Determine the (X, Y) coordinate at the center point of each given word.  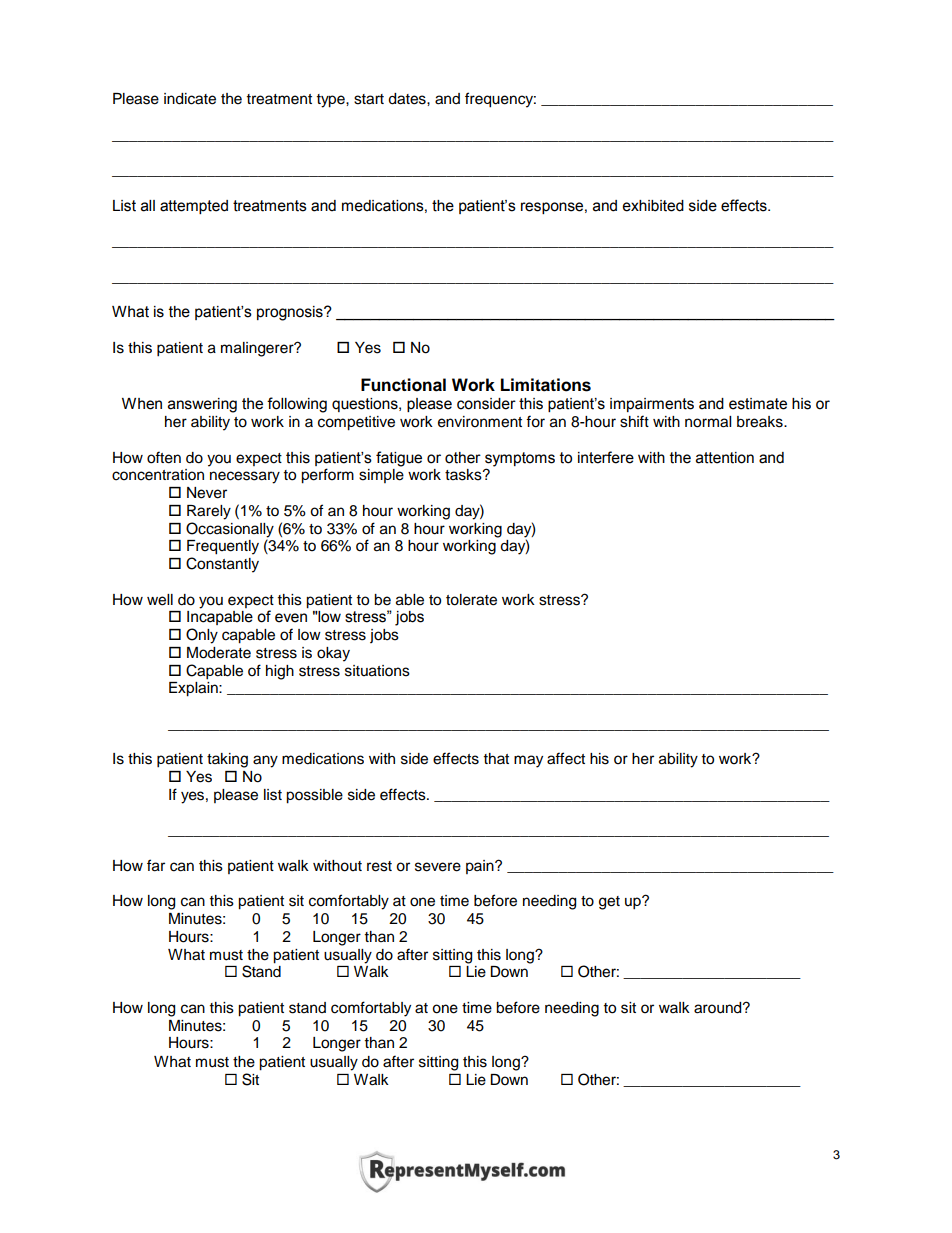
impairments (652, 405)
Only (202, 636)
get (609, 903)
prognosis (291, 313)
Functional (403, 385)
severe (438, 867)
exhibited (653, 206)
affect (566, 758)
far (156, 865)
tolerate (471, 600)
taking (227, 760)
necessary (245, 477)
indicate (190, 99)
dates (408, 99)
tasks (464, 475)
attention (725, 458)
